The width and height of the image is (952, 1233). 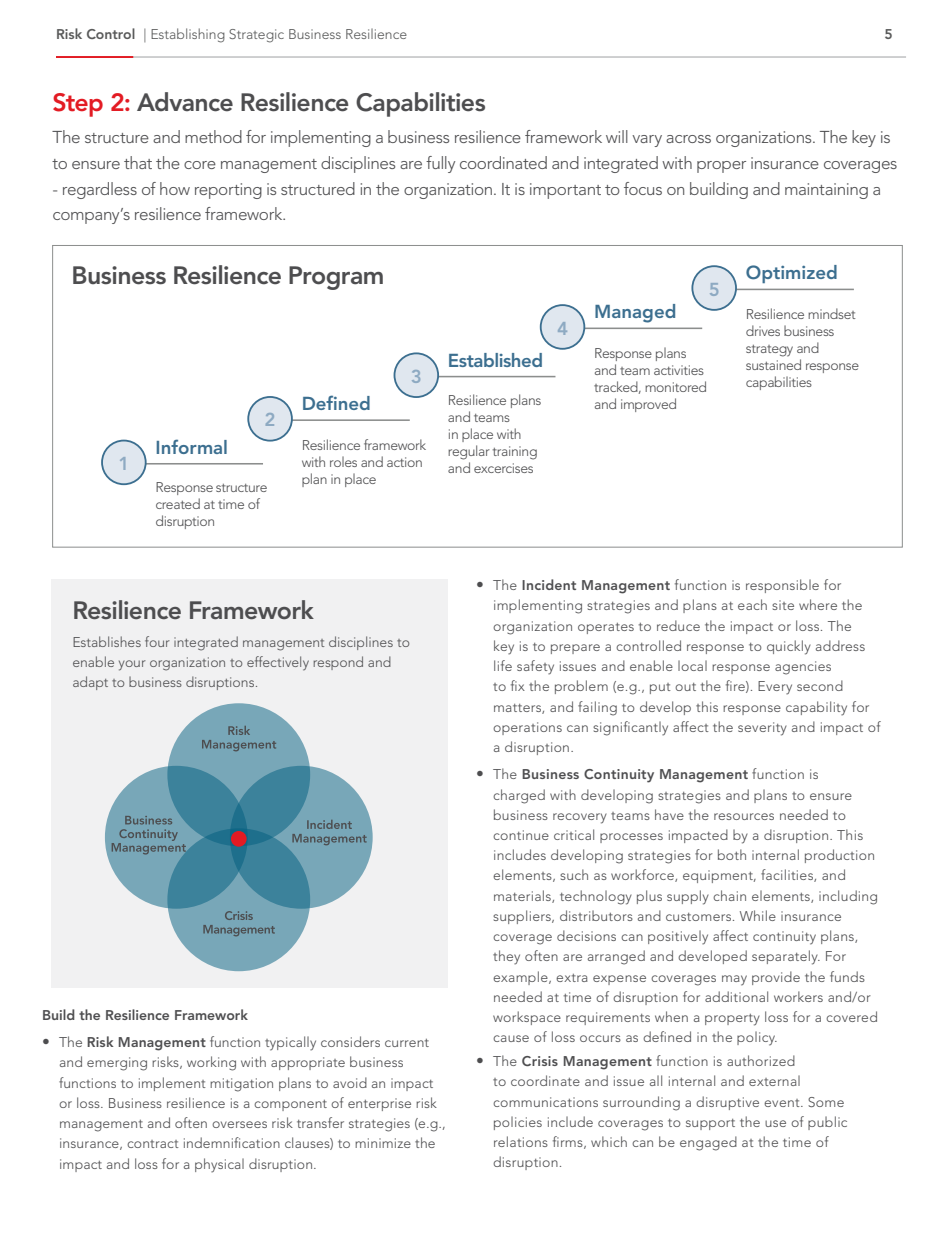 I want to click on fully, so click(x=440, y=164).
